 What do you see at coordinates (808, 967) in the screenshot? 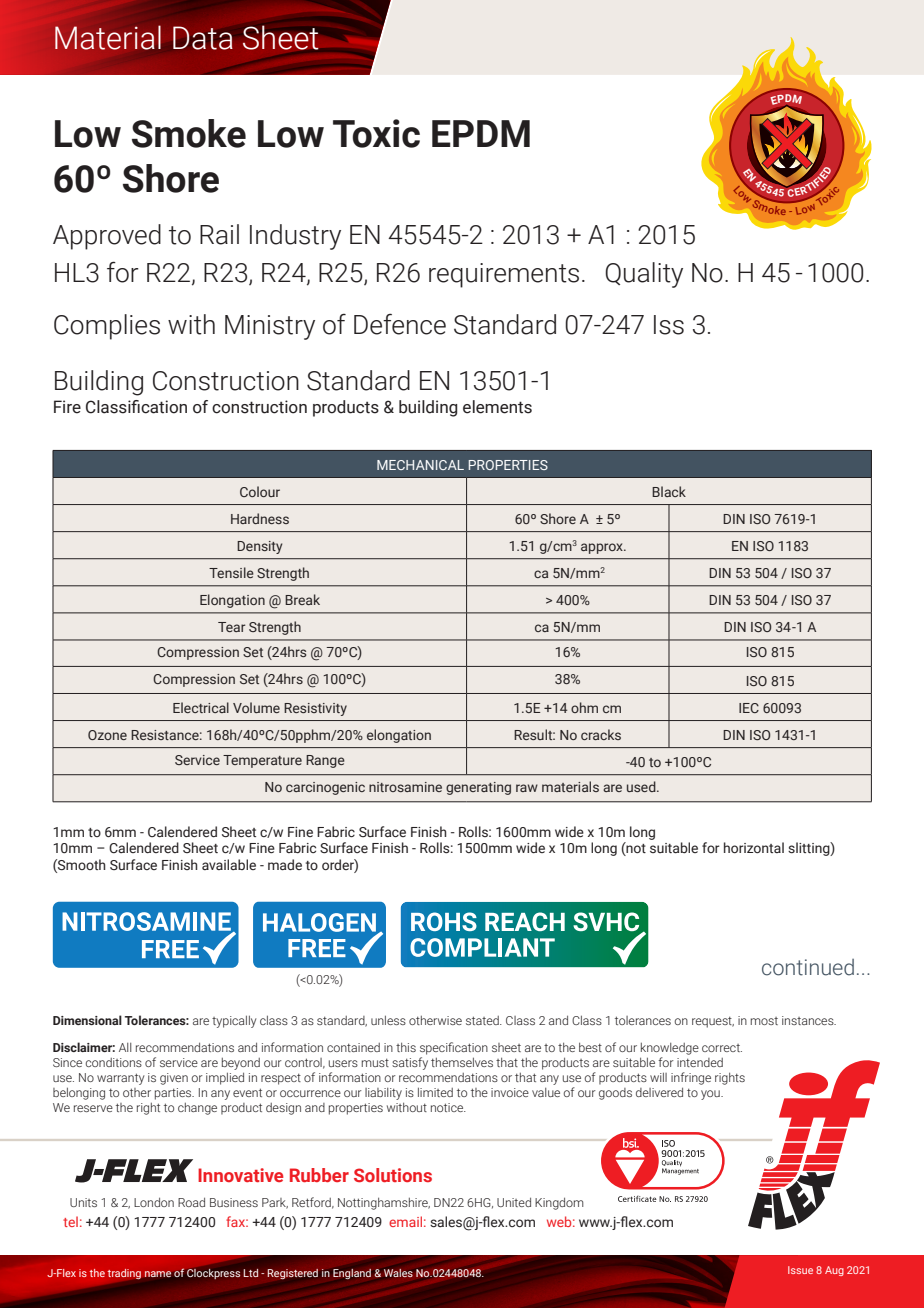
I see `continued` at bounding box center [808, 967].
